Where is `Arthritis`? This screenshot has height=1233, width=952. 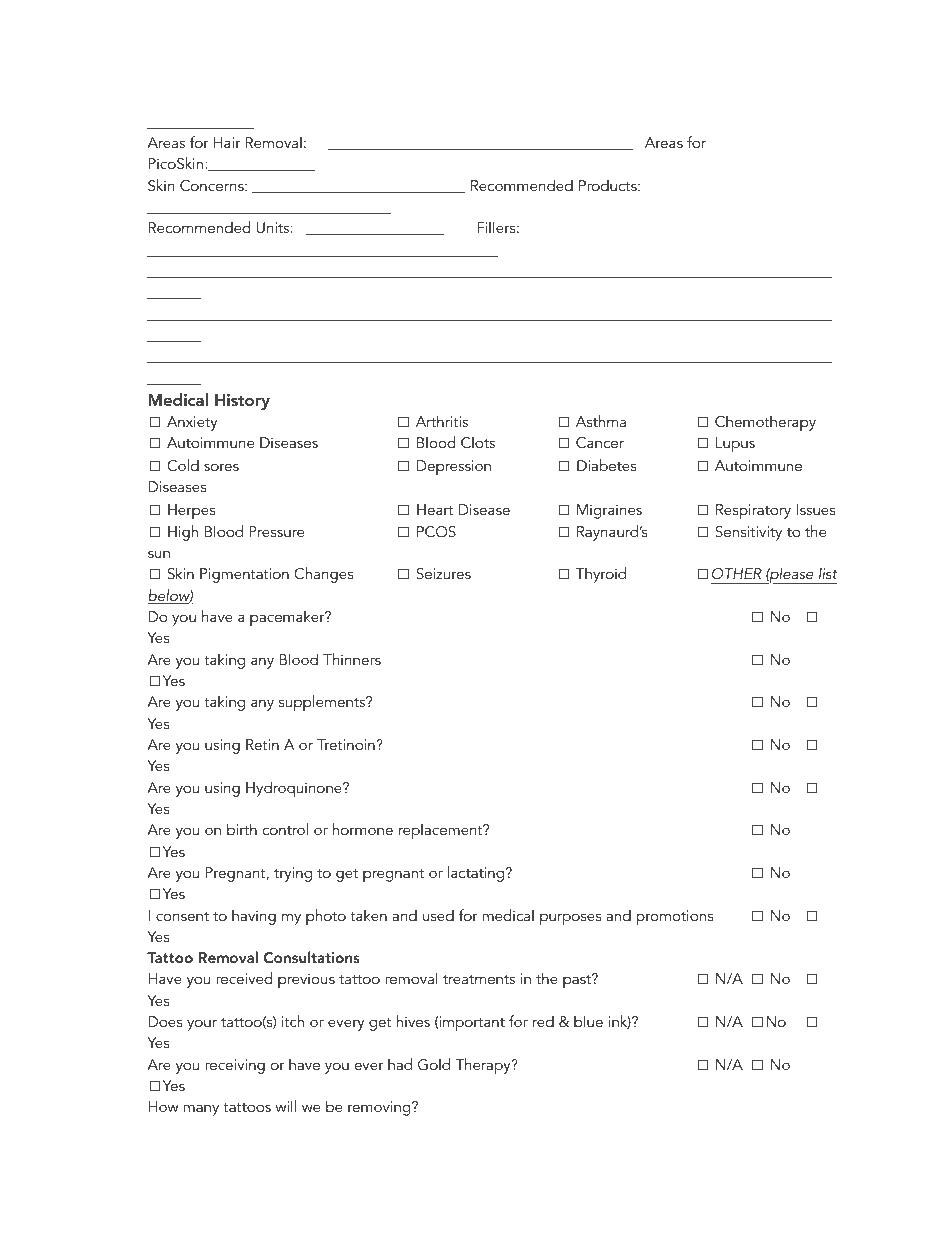
Arthritis is located at coordinates (442, 421).
